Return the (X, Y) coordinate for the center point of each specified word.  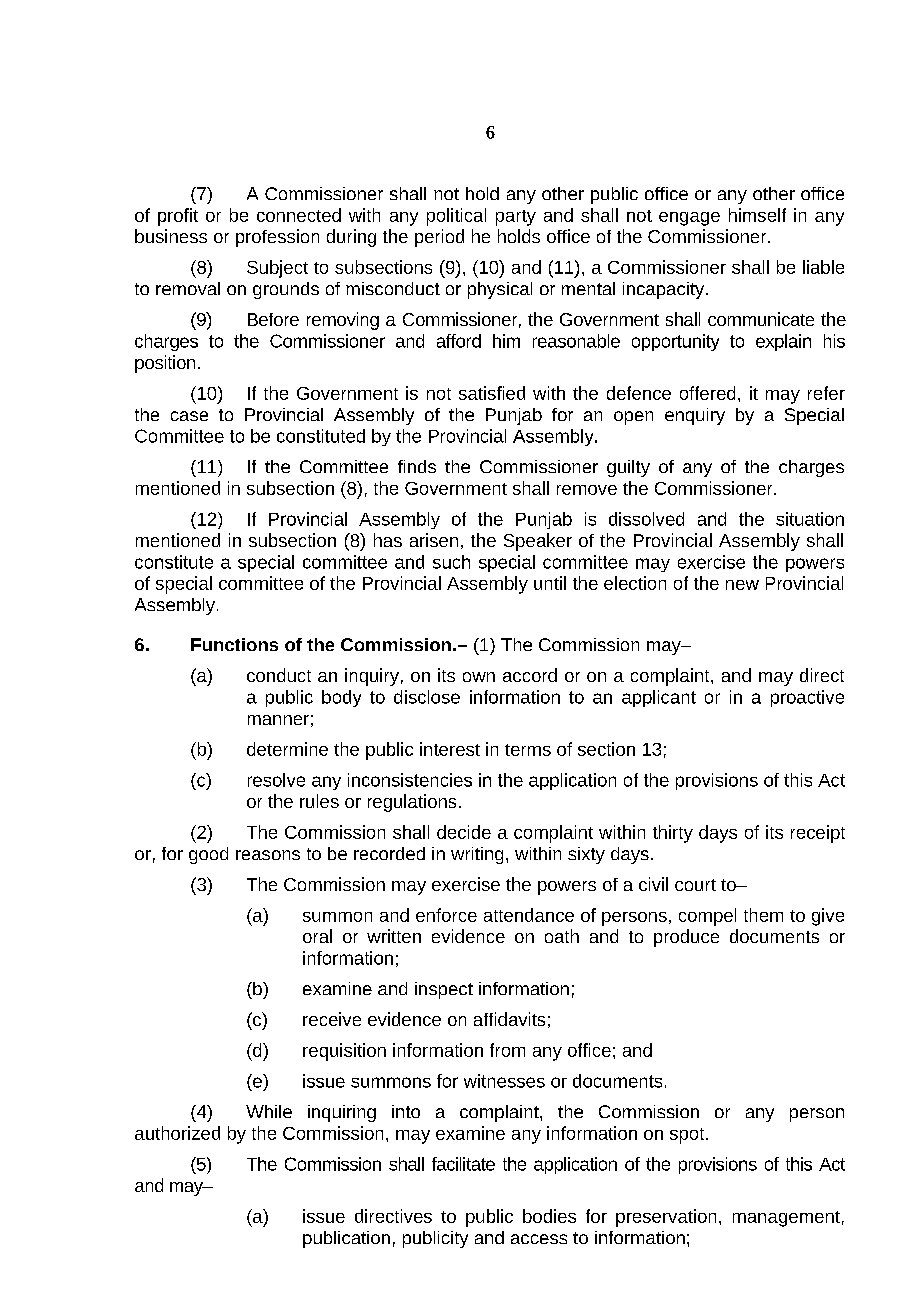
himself (757, 215)
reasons (268, 855)
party (516, 218)
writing (477, 855)
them (763, 915)
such (451, 562)
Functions (234, 644)
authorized (177, 1133)
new (742, 585)
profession (277, 238)
